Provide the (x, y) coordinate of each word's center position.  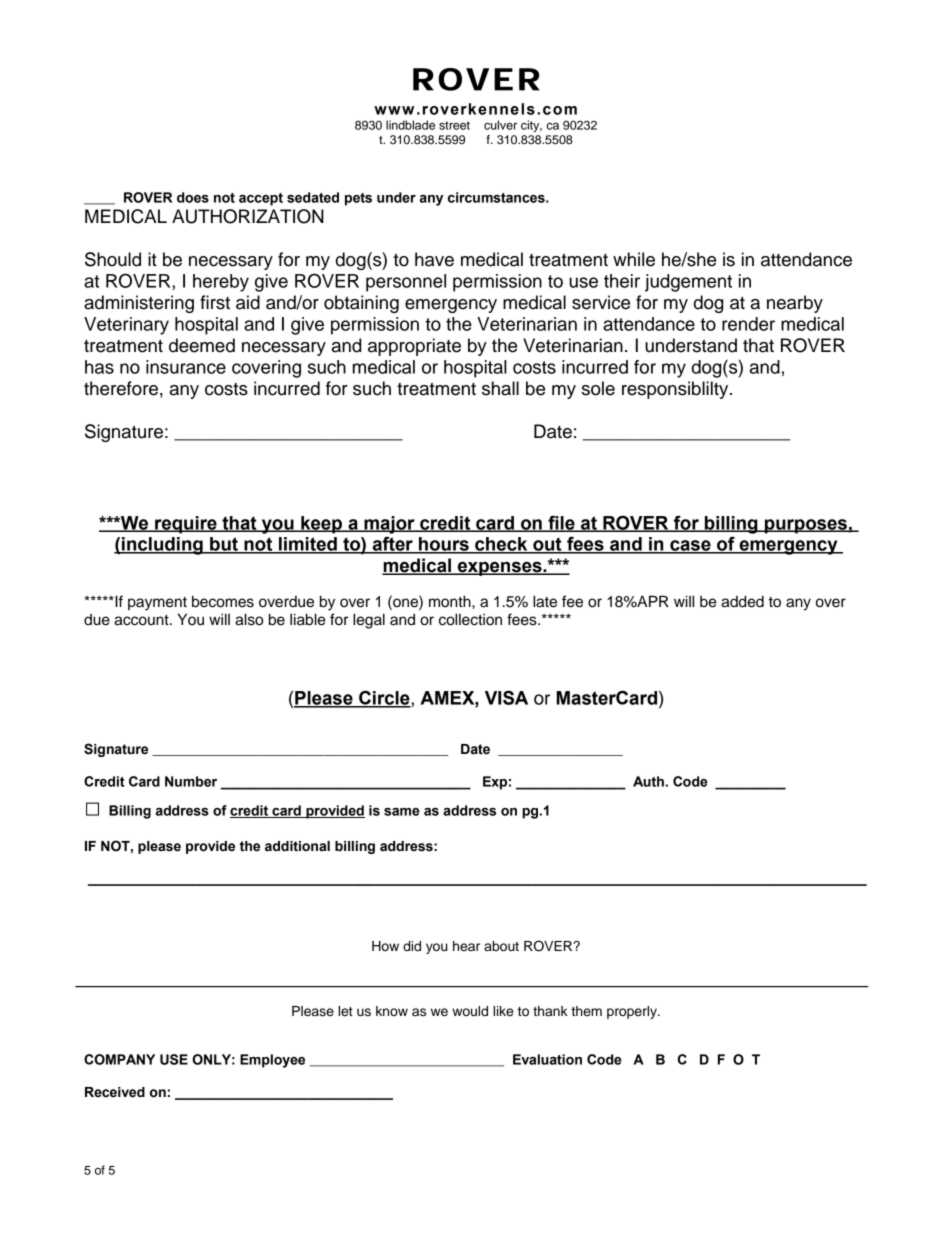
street (454, 125)
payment (157, 604)
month (451, 601)
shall (500, 388)
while (634, 259)
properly (633, 1012)
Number (191, 781)
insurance (186, 367)
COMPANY (119, 1059)
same (402, 812)
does (193, 197)
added (742, 601)
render (748, 324)
